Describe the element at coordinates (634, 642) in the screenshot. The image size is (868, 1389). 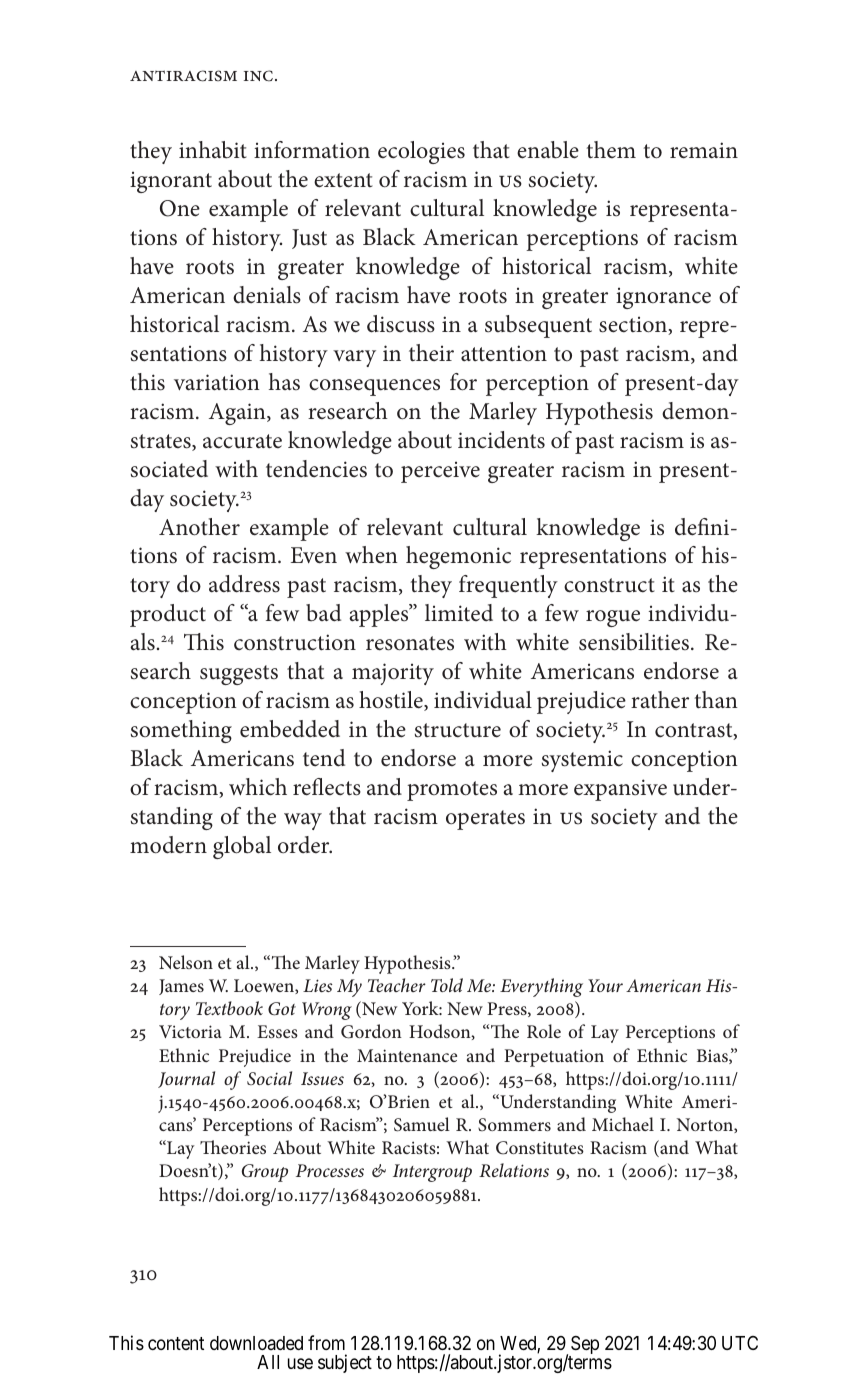
I see `sensibilities` at that location.
